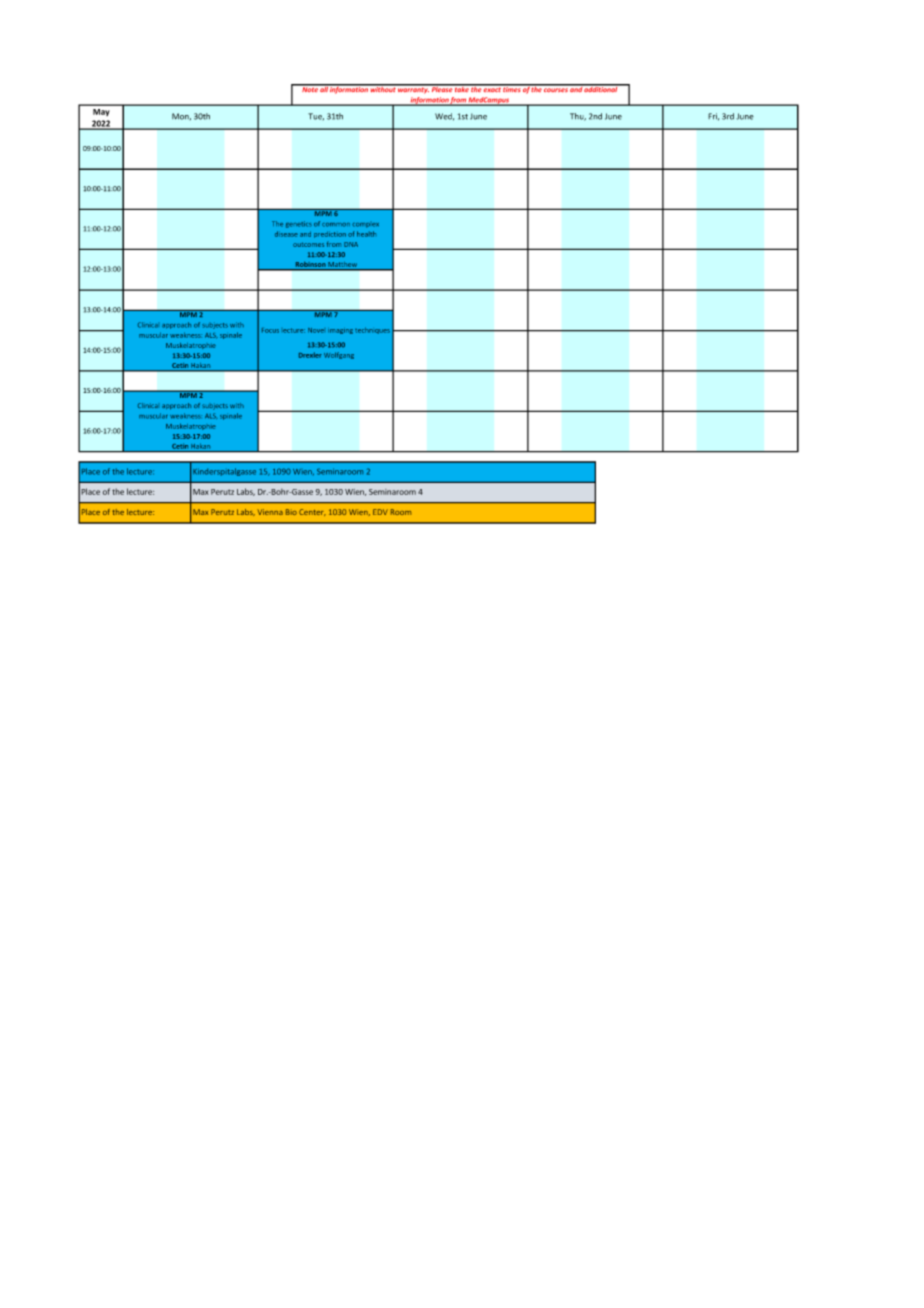 The height and width of the screenshot is (1308, 924). I want to click on Note, so click(310, 88).
